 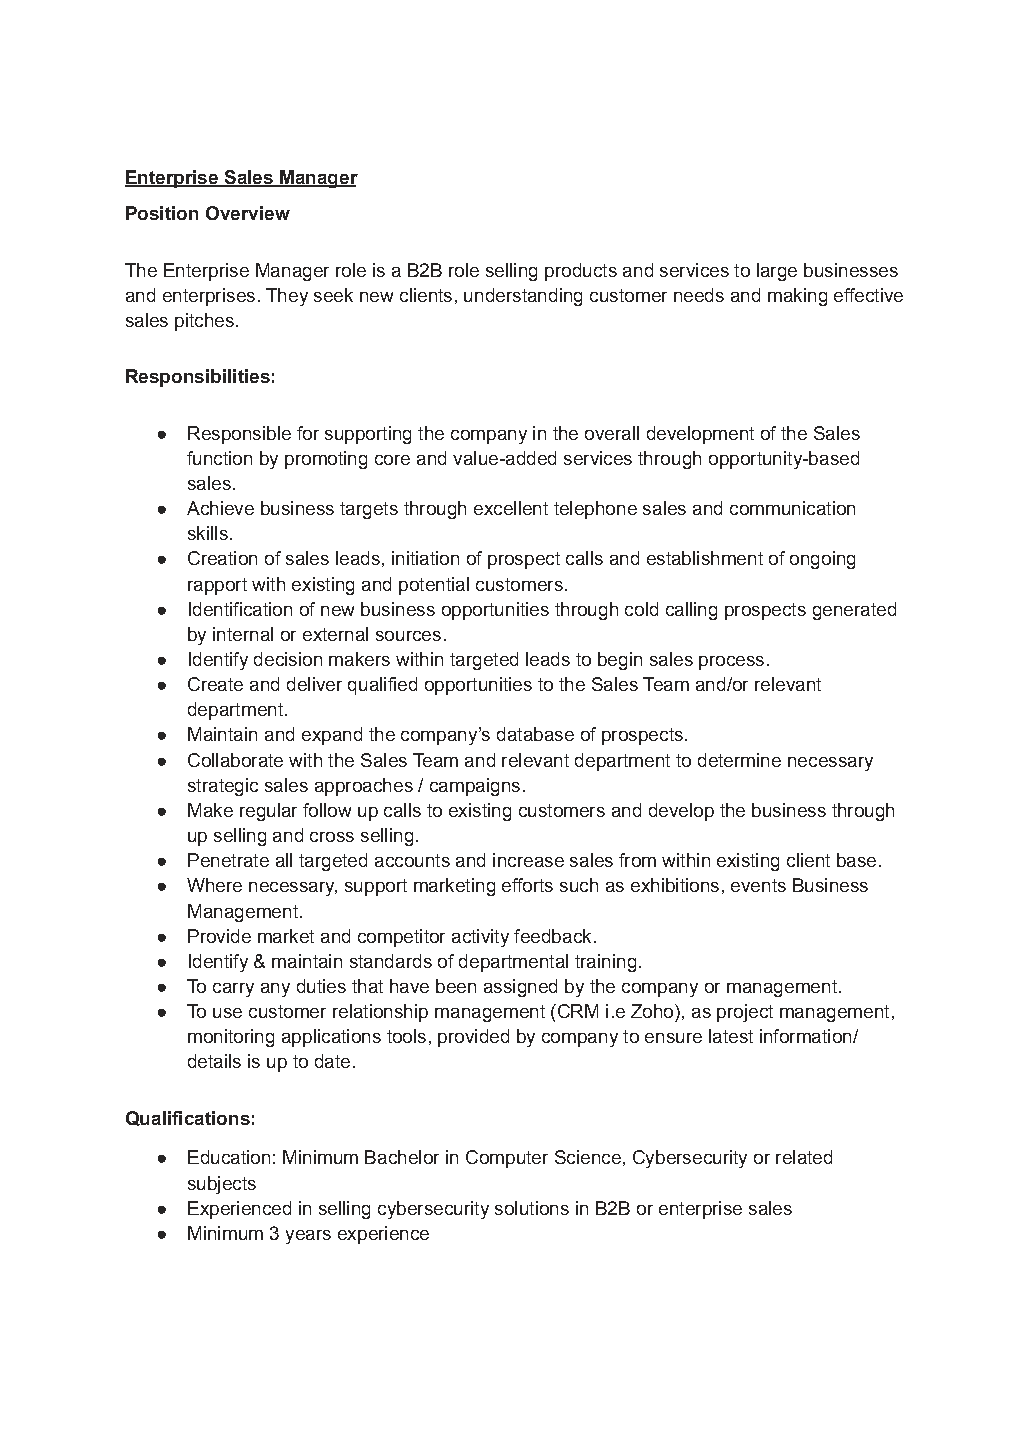 I want to click on subjects, so click(x=222, y=1185).
